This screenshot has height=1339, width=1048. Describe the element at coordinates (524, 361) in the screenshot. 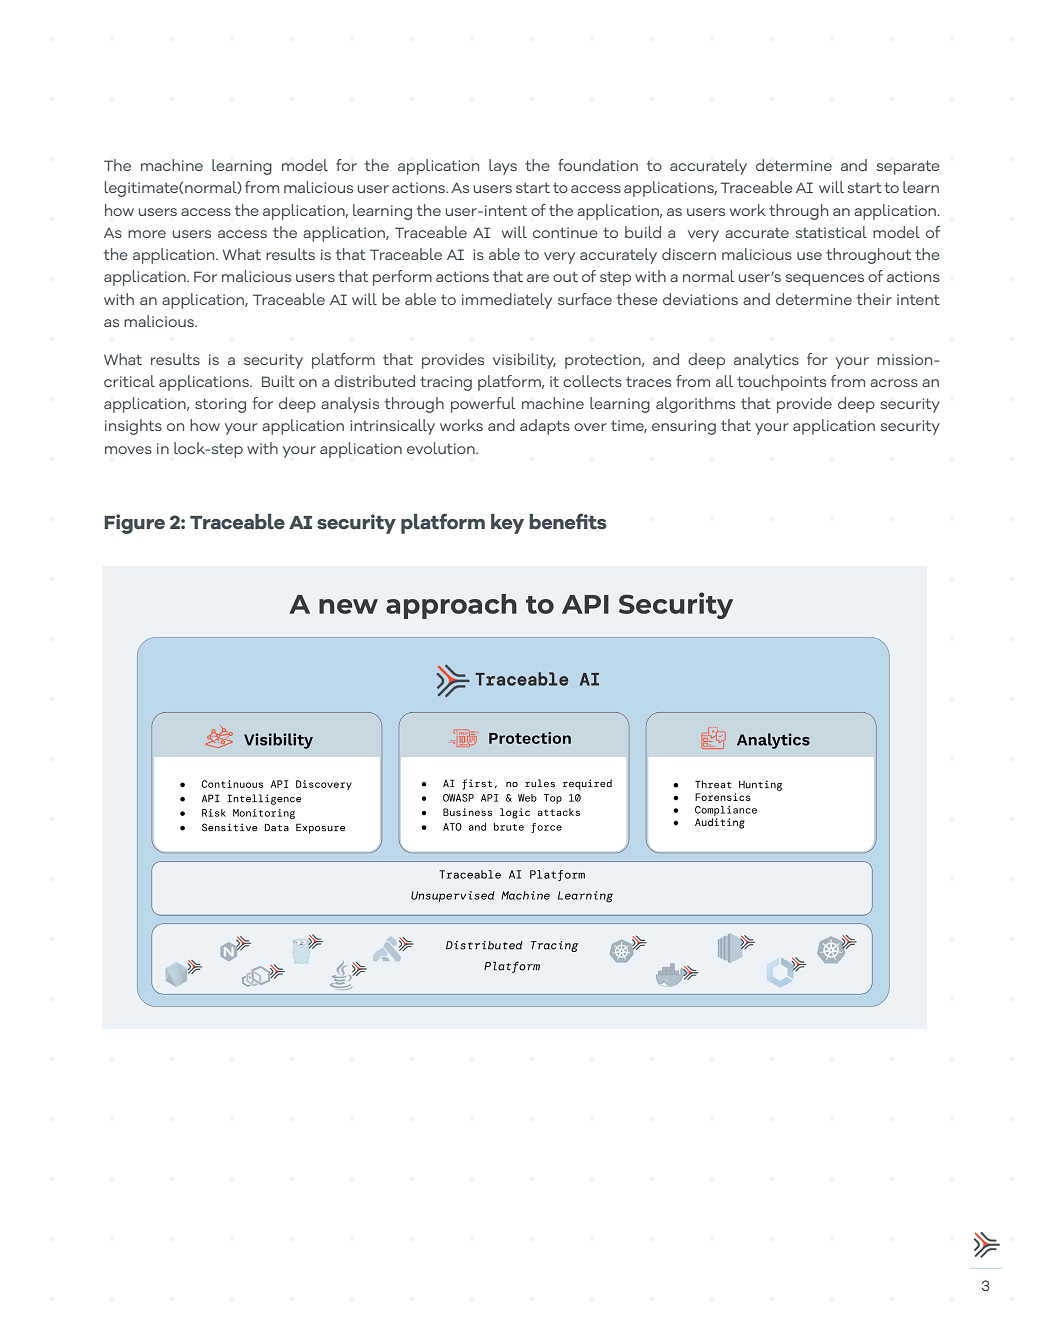

I see `visibility` at that location.
